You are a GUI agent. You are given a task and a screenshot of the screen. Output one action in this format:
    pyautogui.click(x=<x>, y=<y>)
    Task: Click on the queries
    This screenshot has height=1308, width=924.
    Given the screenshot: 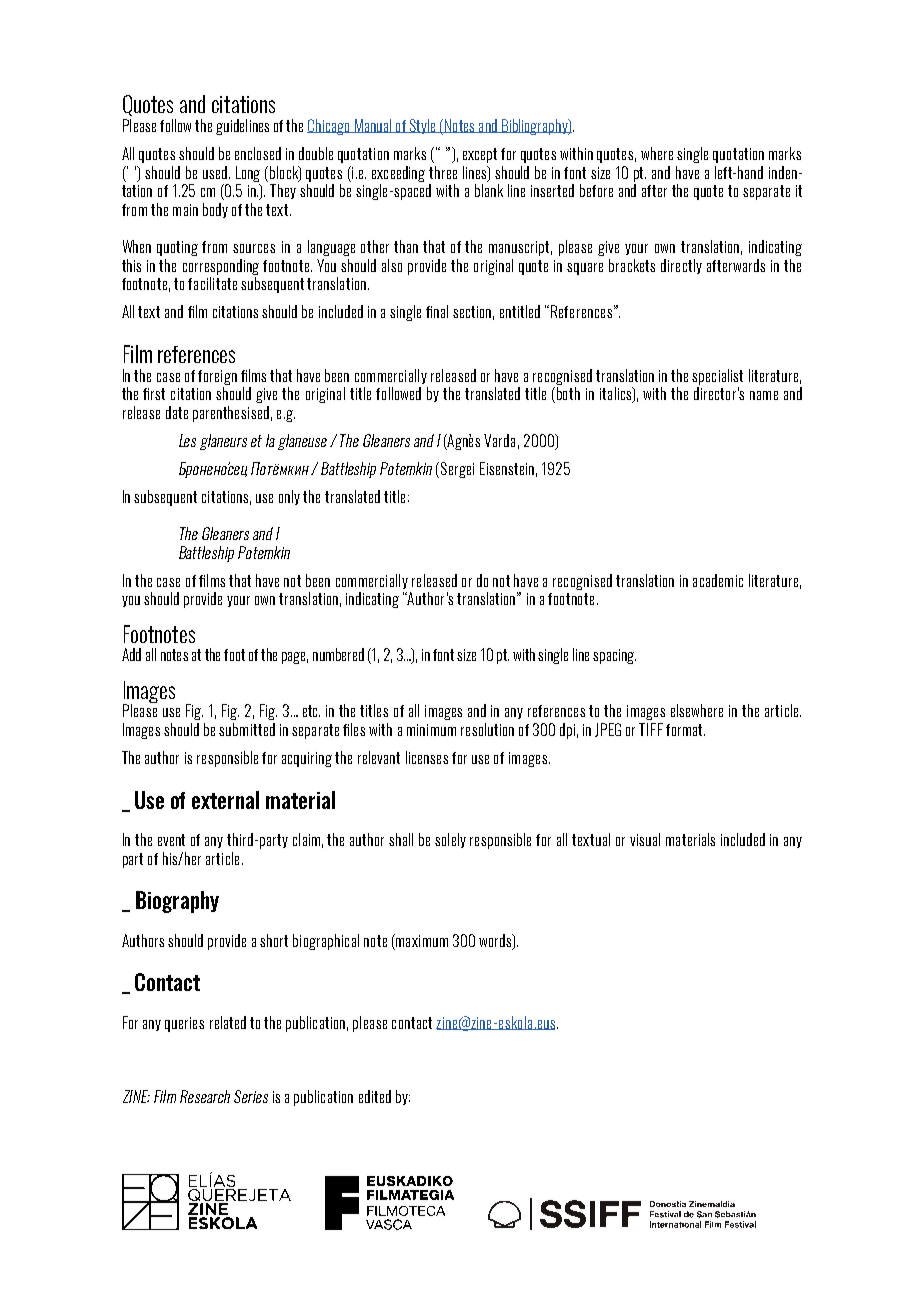 What is the action you would take?
    pyautogui.click(x=184, y=1024)
